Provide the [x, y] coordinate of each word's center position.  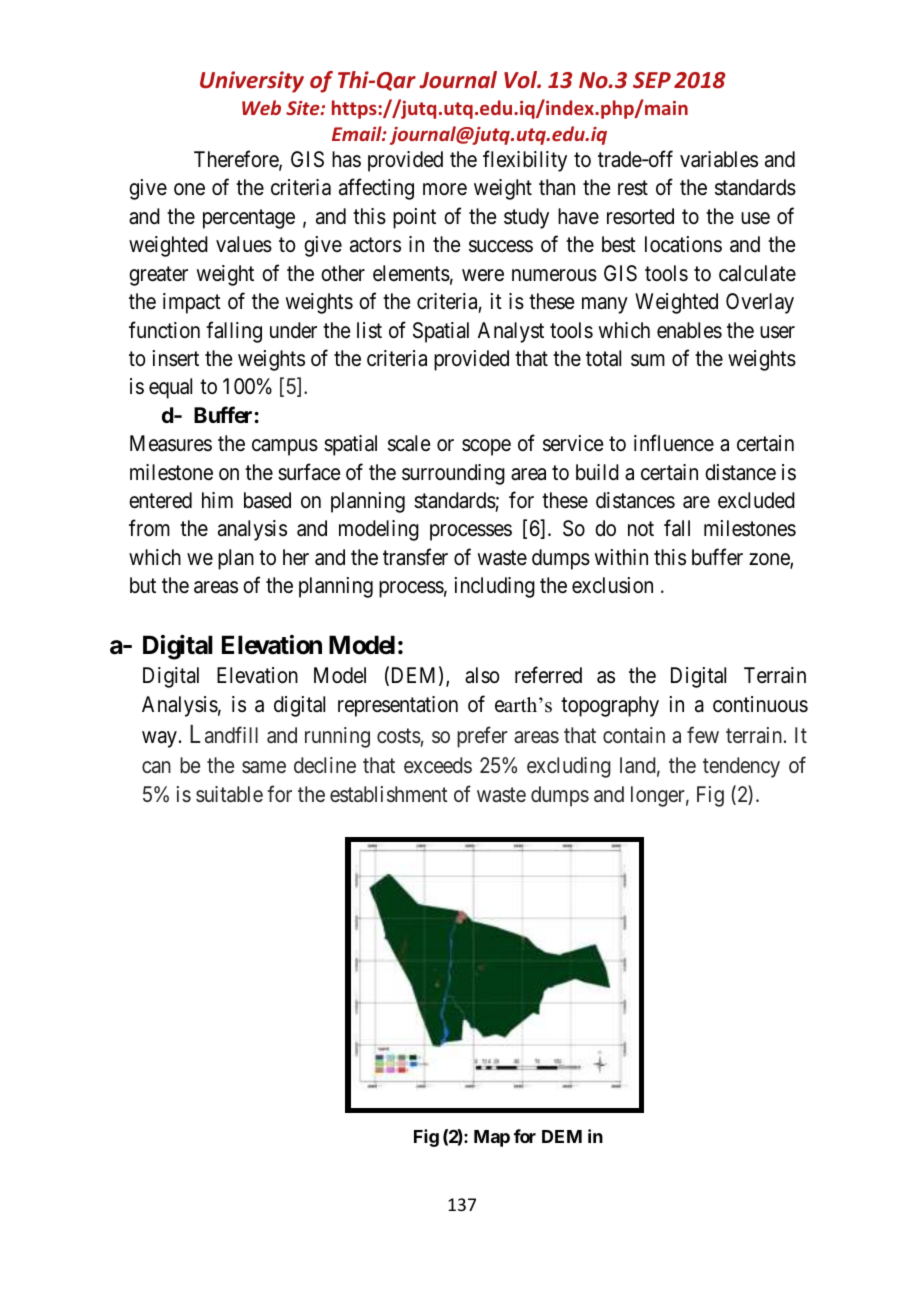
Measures [171, 443]
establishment [389, 794]
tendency [741, 767]
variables [719, 159]
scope [486, 447]
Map [492, 1138]
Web [261, 107]
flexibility [525, 161]
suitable [229, 794]
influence [674, 443]
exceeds [438, 765]
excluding [569, 767]
